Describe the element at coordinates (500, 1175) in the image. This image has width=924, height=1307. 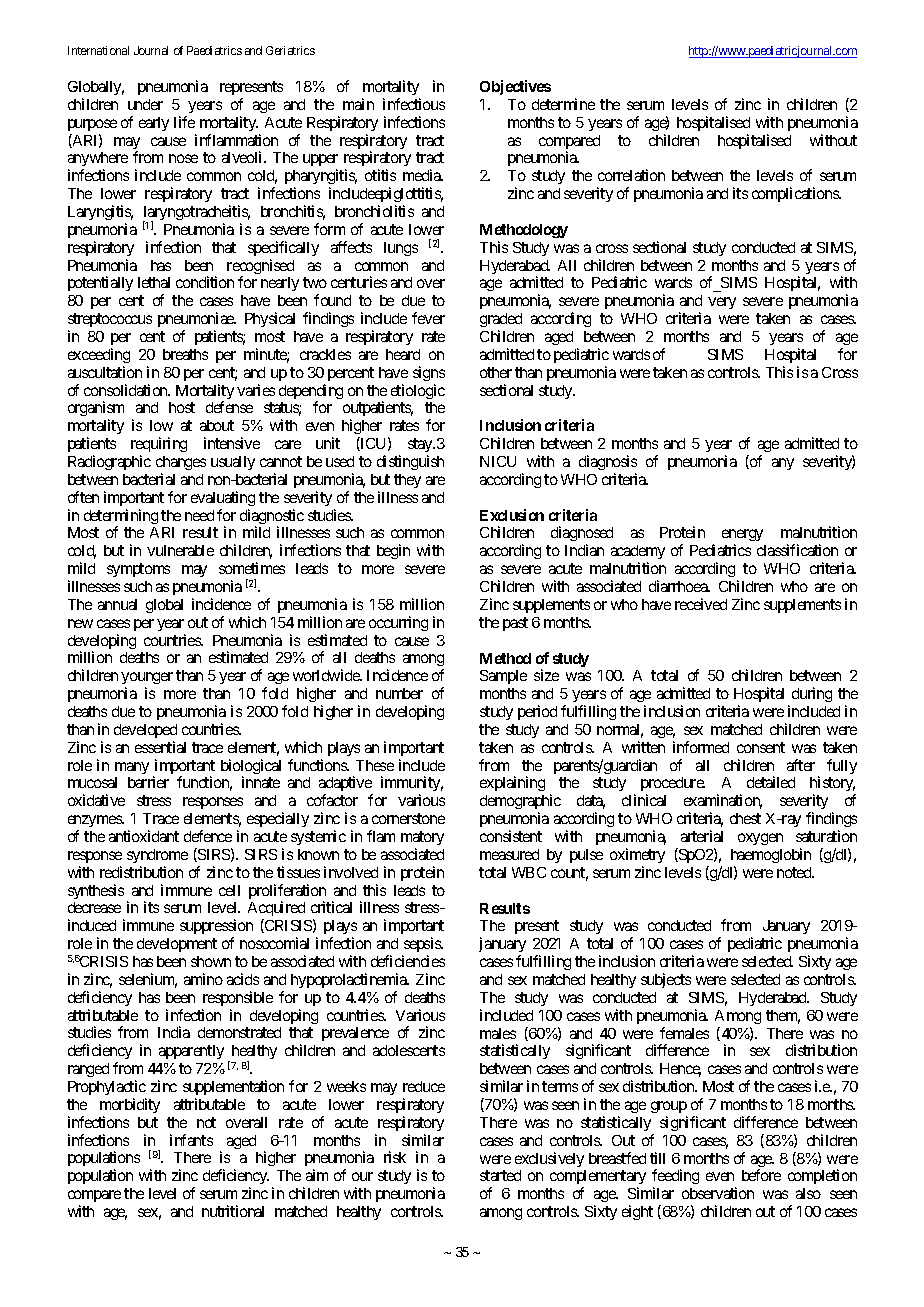
I see `started` at that location.
